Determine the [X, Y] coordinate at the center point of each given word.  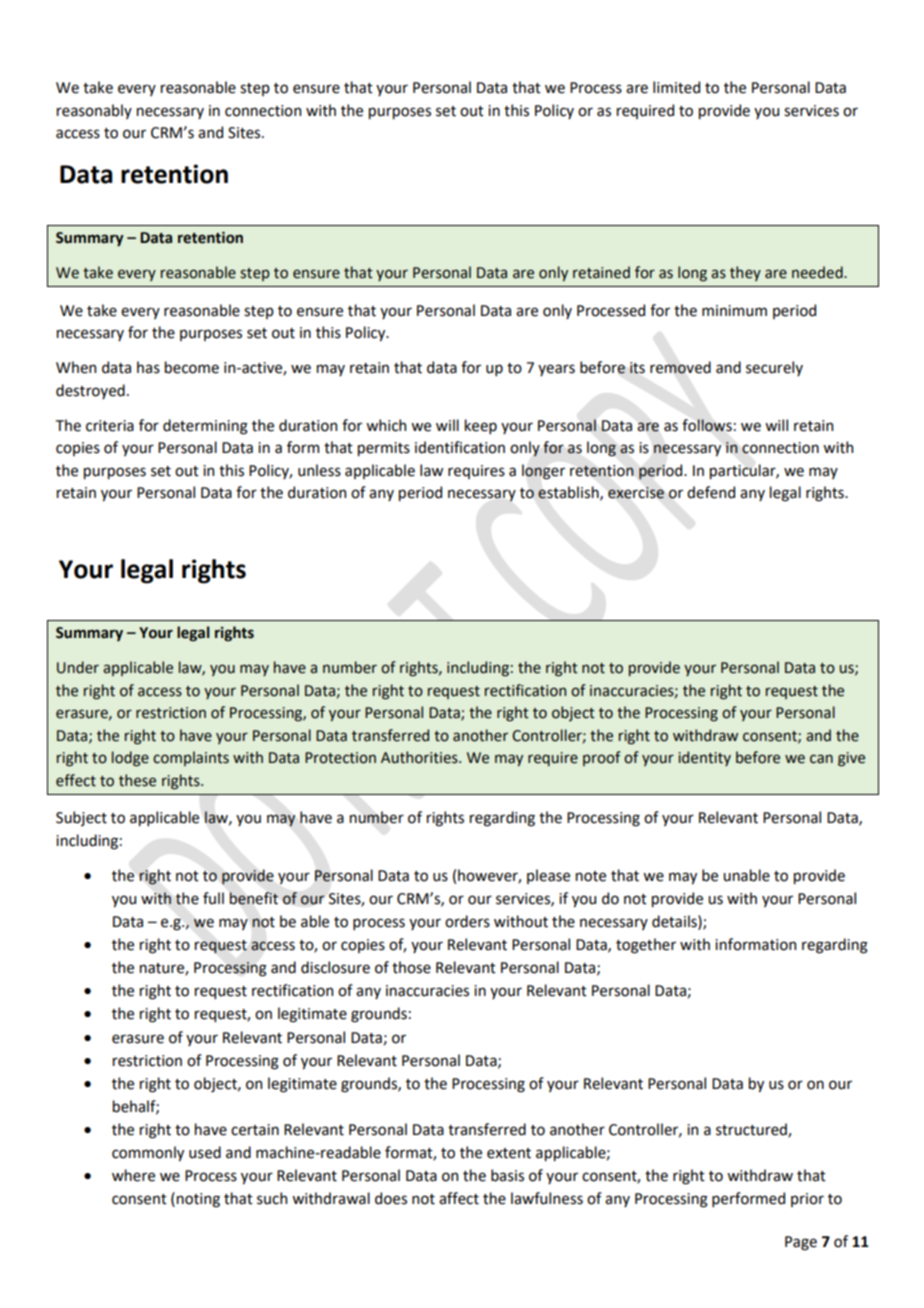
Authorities [420, 757]
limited [676, 87]
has [148, 367]
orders [467, 921]
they [745, 273]
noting [198, 1200]
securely [774, 368]
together [646, 946]
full [213, 898]
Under [78, 667]
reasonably [94, 111]
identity [705, 758]
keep [481, 426]
